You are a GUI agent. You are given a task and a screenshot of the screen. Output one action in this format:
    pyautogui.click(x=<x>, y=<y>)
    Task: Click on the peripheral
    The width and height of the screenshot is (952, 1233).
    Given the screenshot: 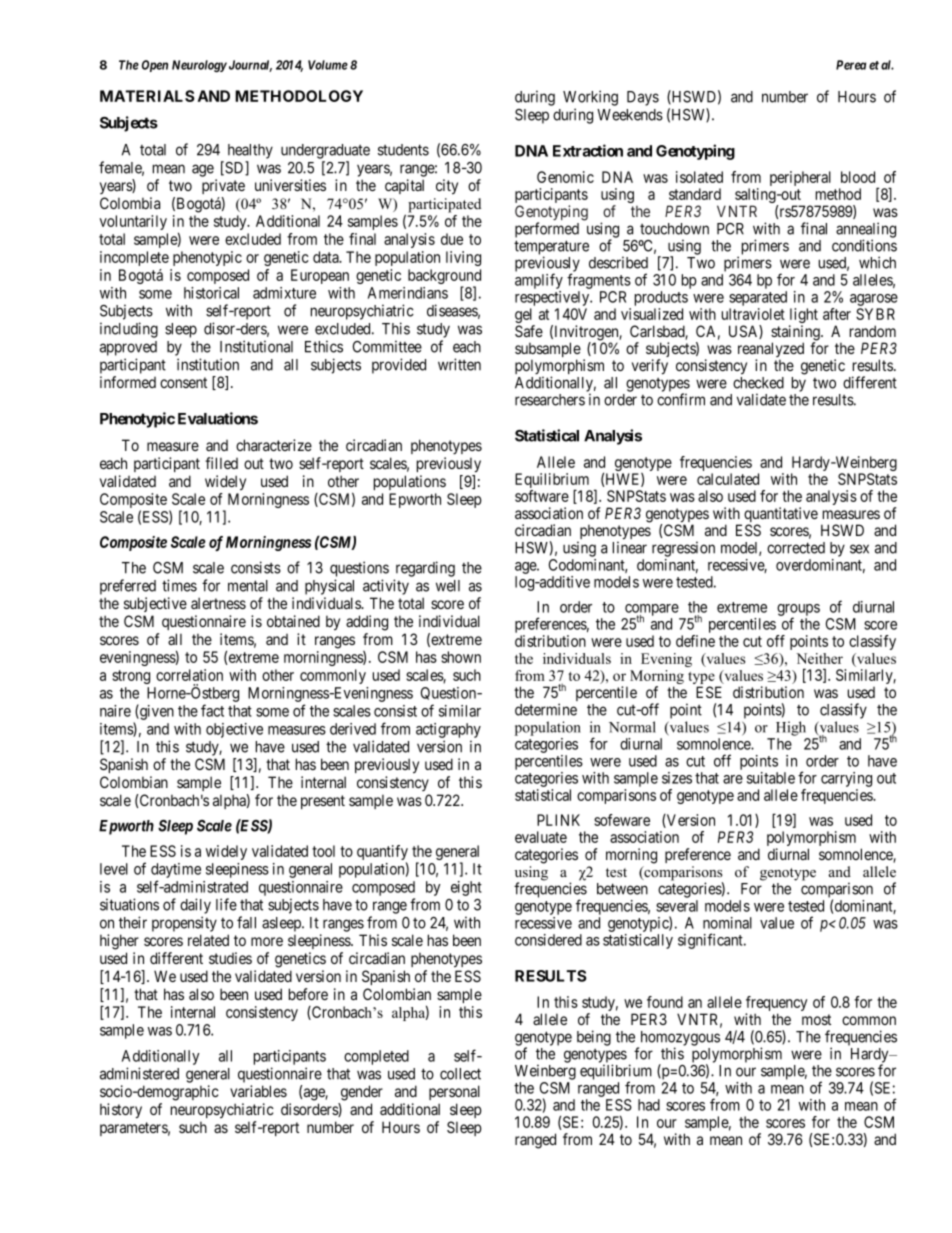 What is the action you would take?
    pyautogui.click(x=800, y=178)
